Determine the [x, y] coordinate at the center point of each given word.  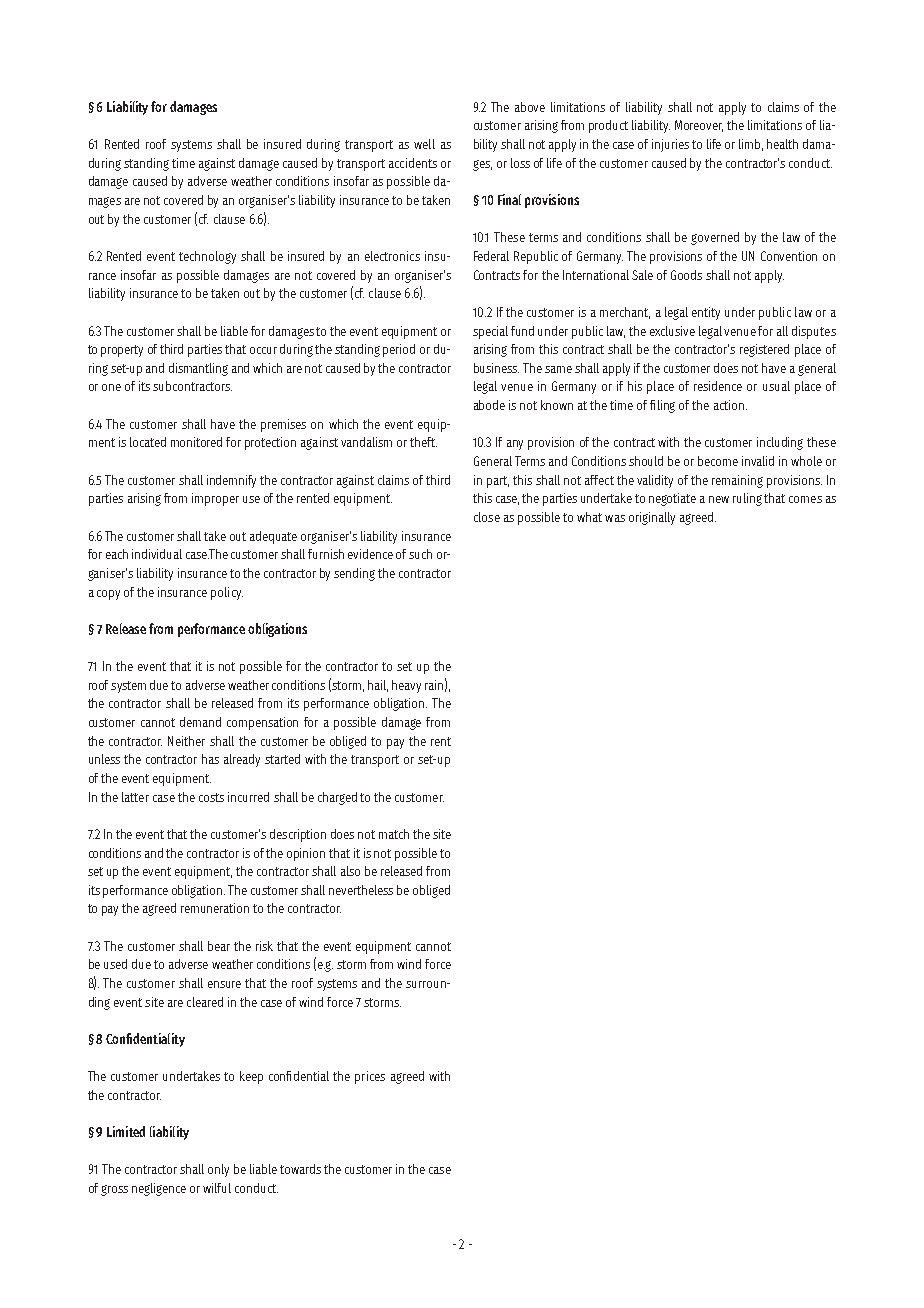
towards [300, 1169]
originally [652, 518]
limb [751, 145]
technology [207, 257]
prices [370, 1077]
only [218, 1170]
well [424, 144]
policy [227, 593]
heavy [406, 686]
